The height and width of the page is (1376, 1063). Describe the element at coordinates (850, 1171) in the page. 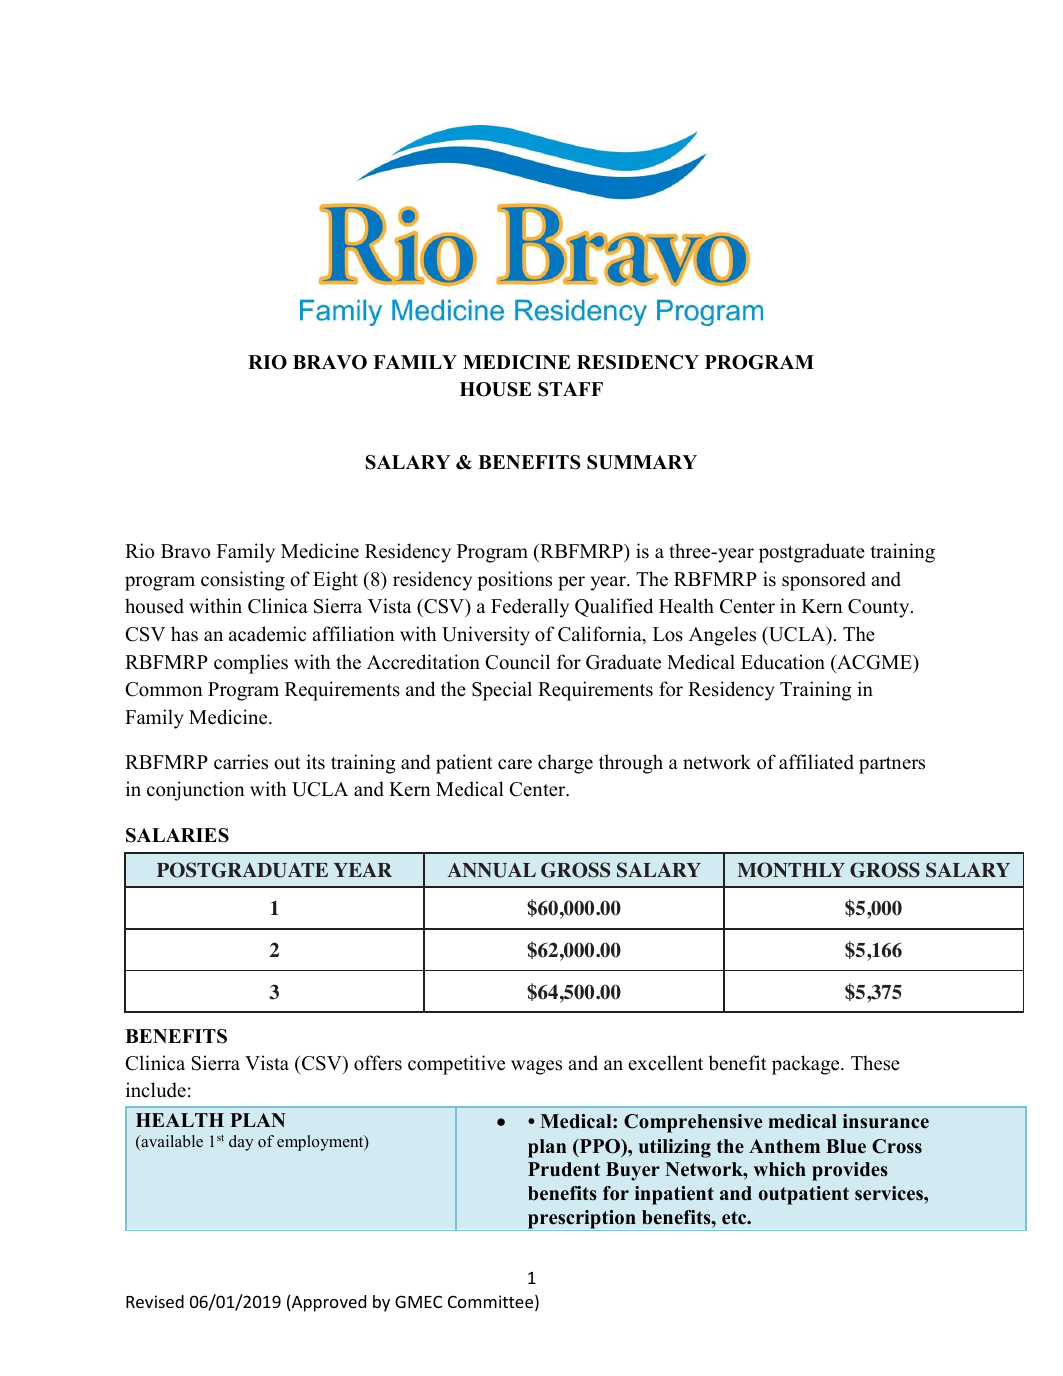

I see `provides` at that location.
